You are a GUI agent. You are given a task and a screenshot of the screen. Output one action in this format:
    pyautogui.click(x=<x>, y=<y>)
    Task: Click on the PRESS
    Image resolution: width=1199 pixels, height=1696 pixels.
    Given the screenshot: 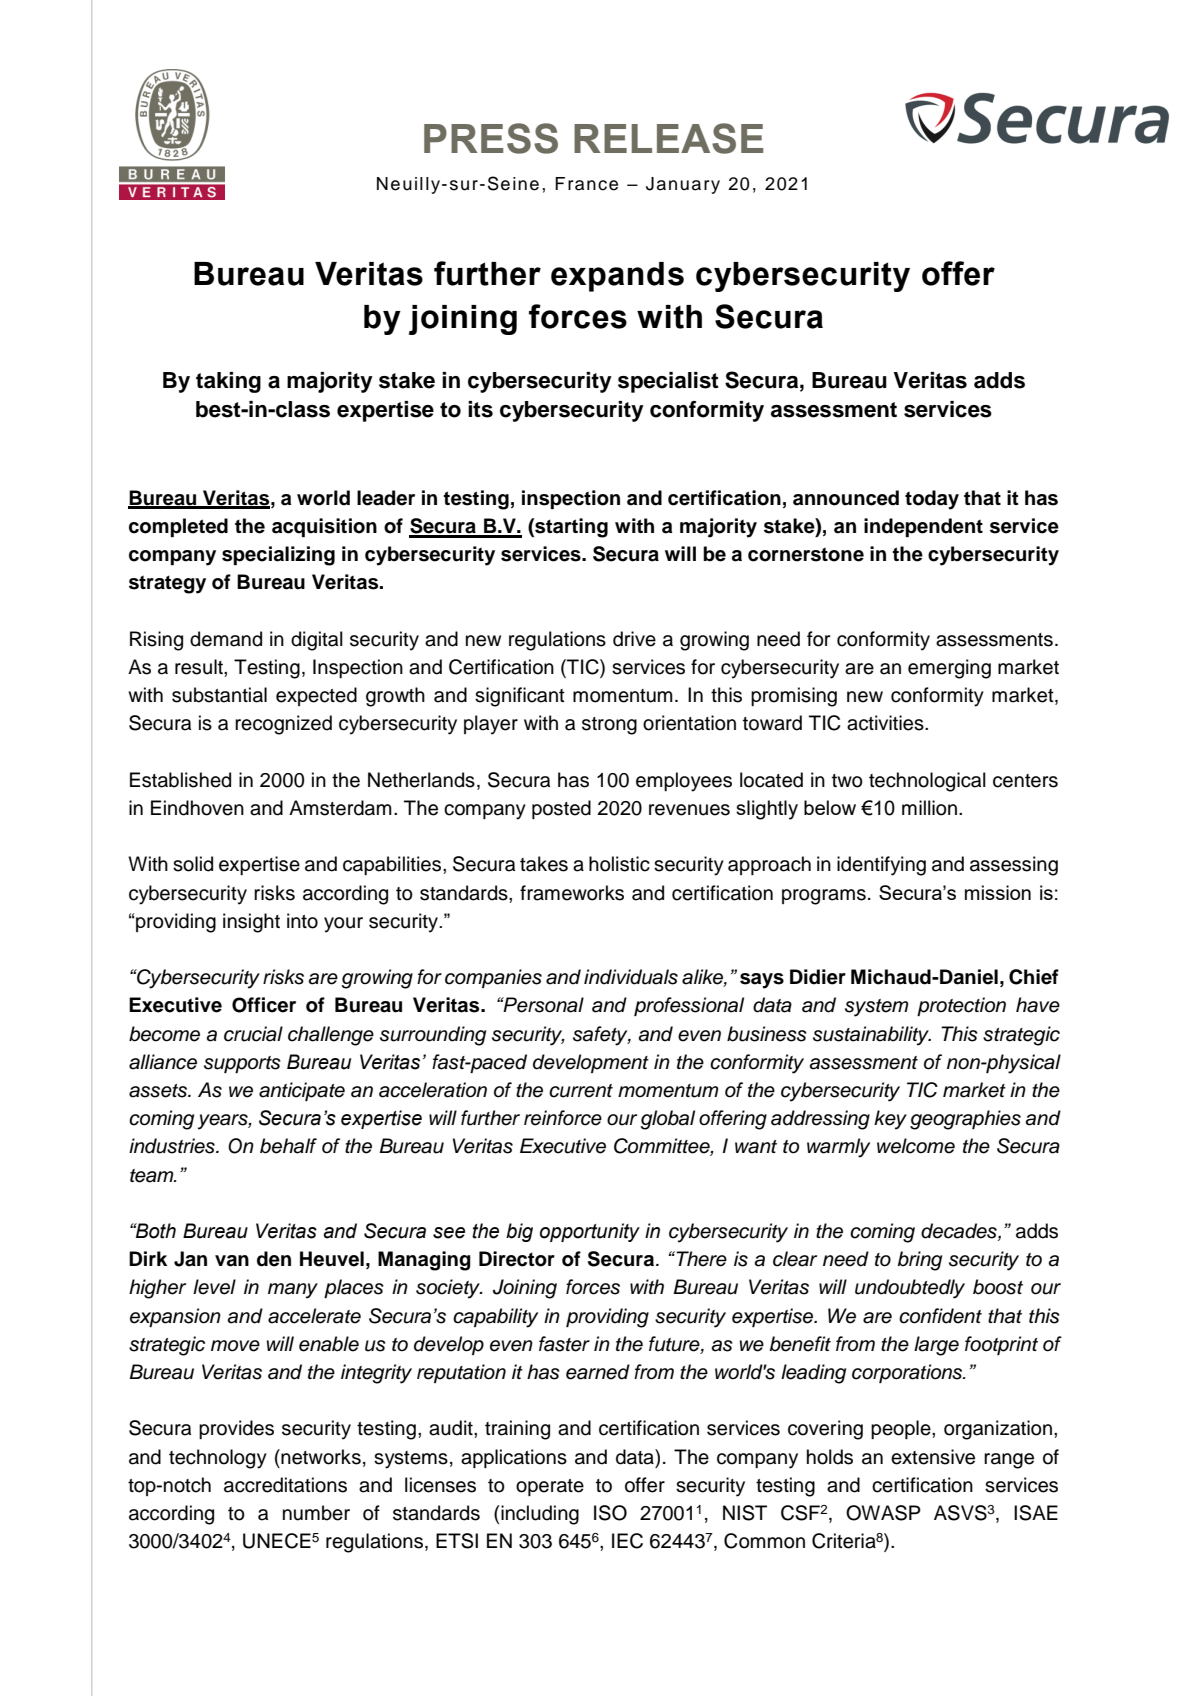 What is the action you would take?
    pyautogui.click(x=491, y=138)
